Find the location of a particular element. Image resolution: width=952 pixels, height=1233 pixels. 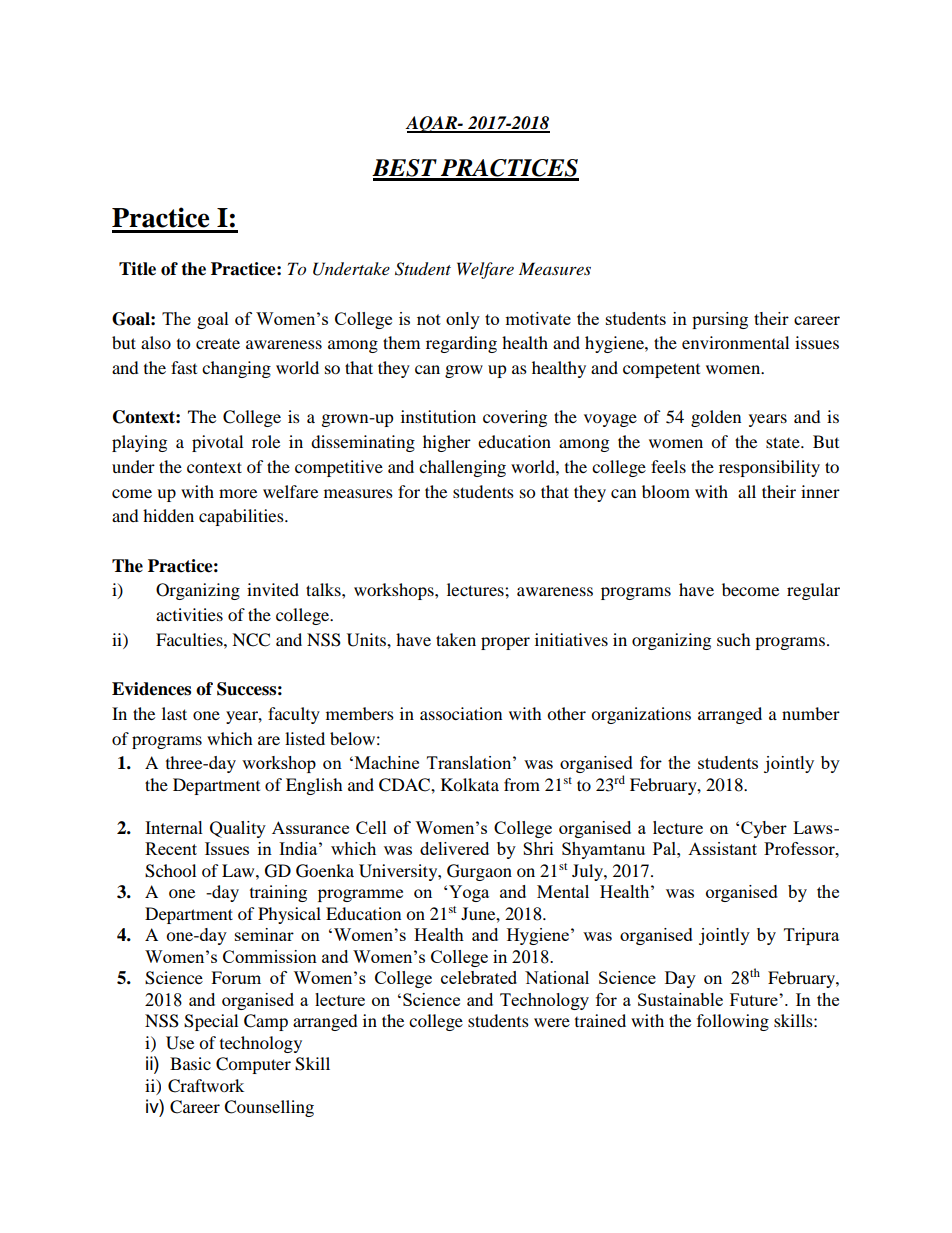

Cyber is located at coordinates (764, 829).
